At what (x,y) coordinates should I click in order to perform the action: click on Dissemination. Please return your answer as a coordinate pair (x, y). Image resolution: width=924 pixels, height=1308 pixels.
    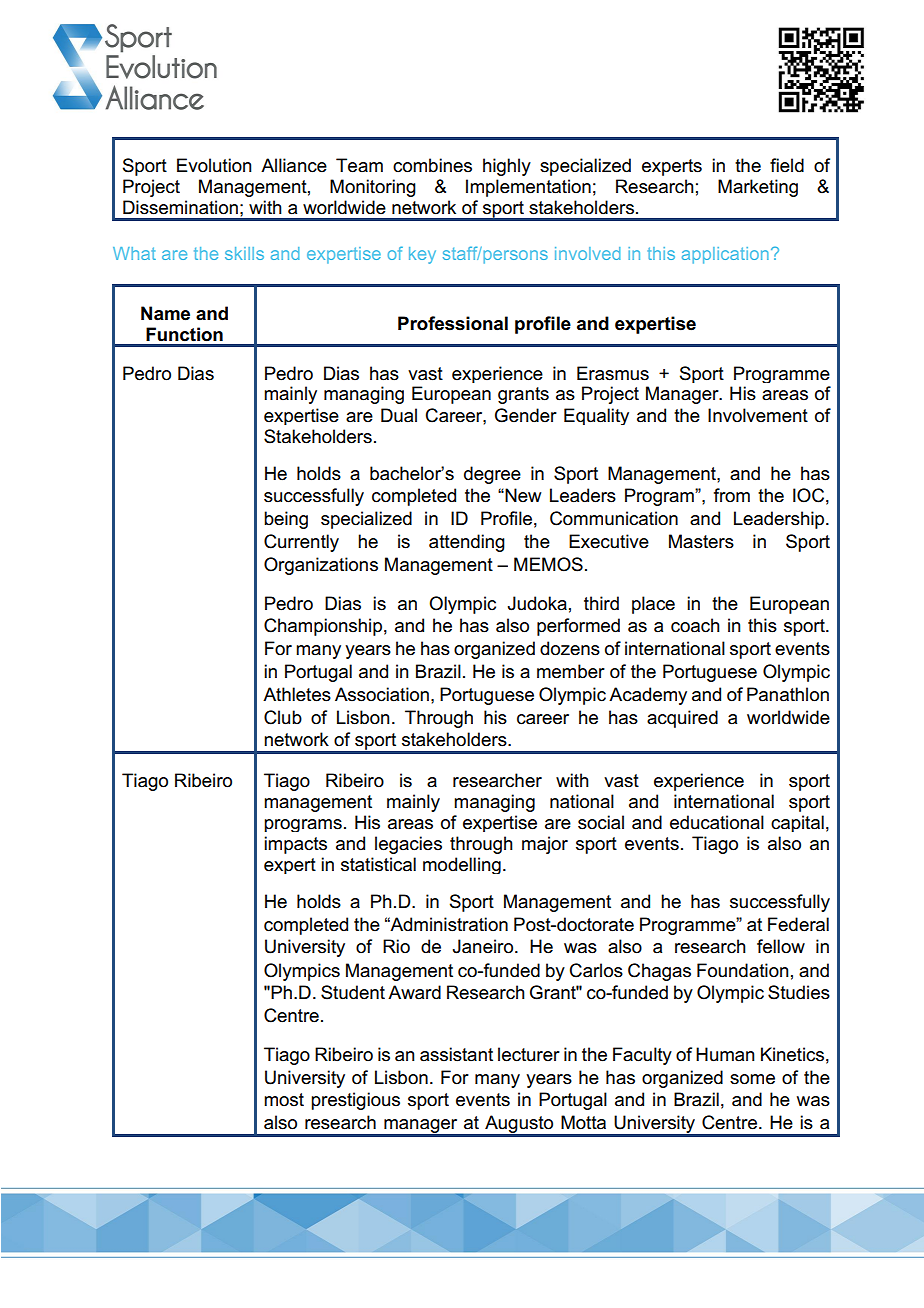
    Looking at the image, I should click on (180, 207).
